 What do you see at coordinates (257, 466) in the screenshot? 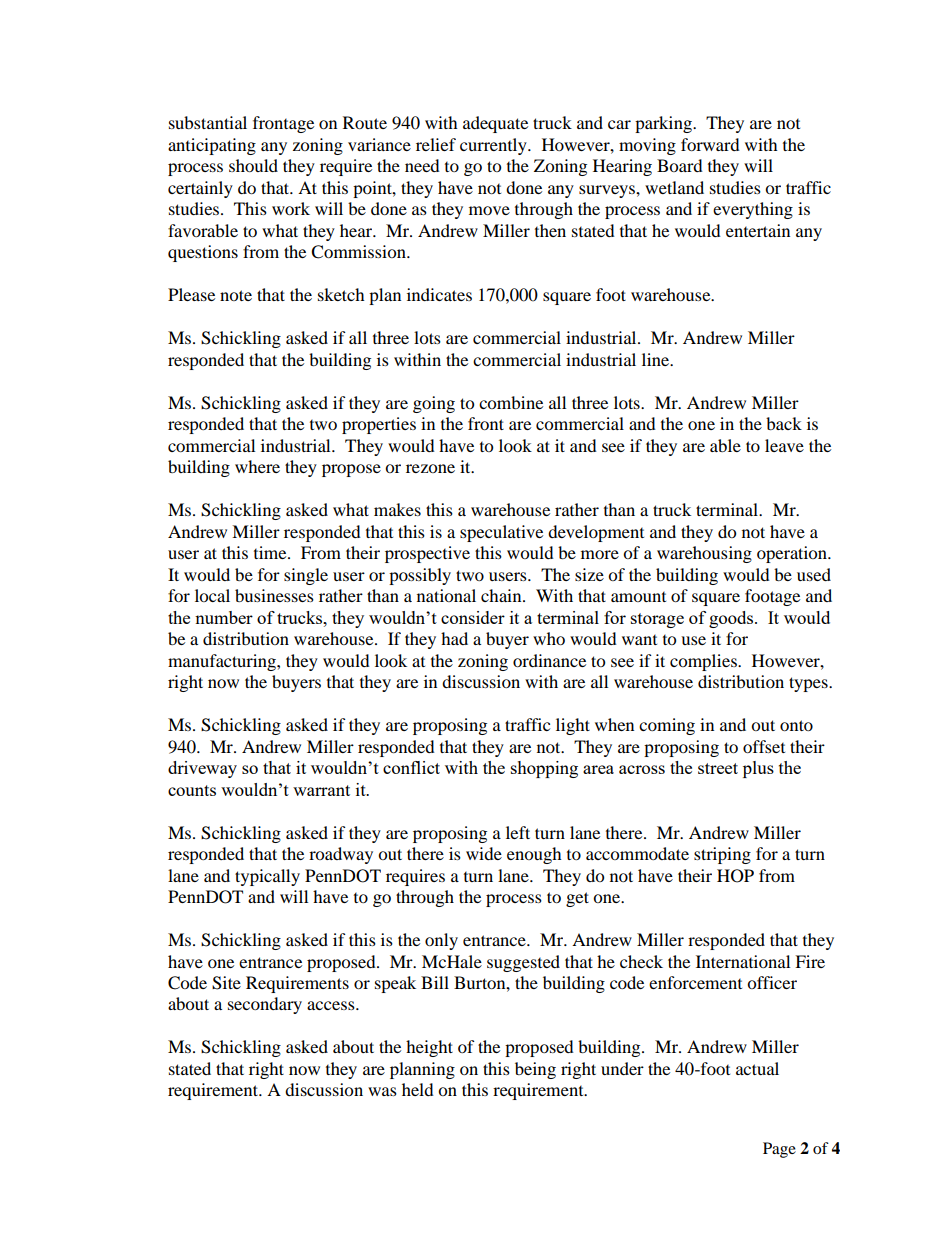
I see `where` at bounding box center [257, 466].
